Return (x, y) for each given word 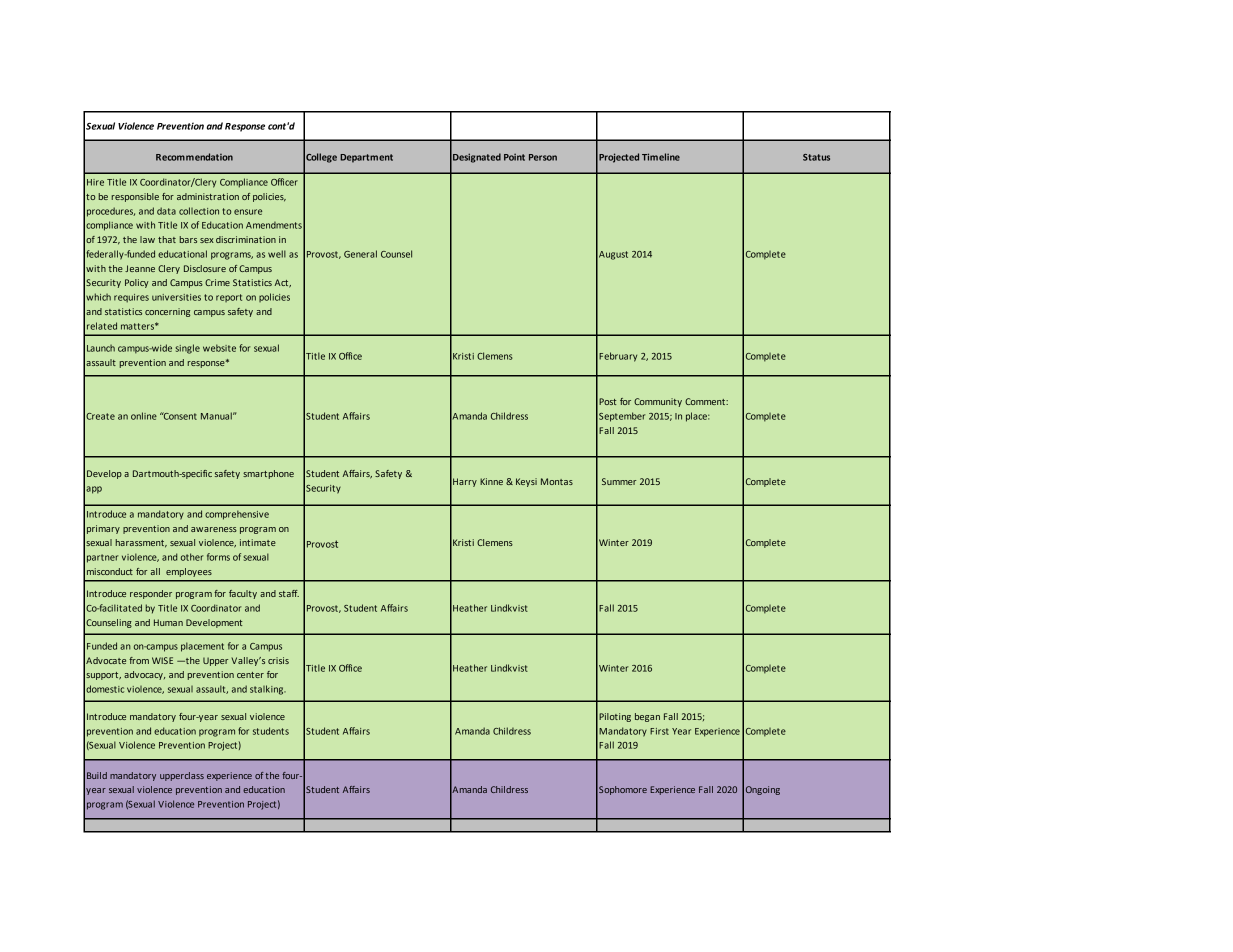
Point (514, 157)
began (647, 717)
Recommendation (194, 157)
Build (97, 775)
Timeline (661, 157)
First (659, 731)
